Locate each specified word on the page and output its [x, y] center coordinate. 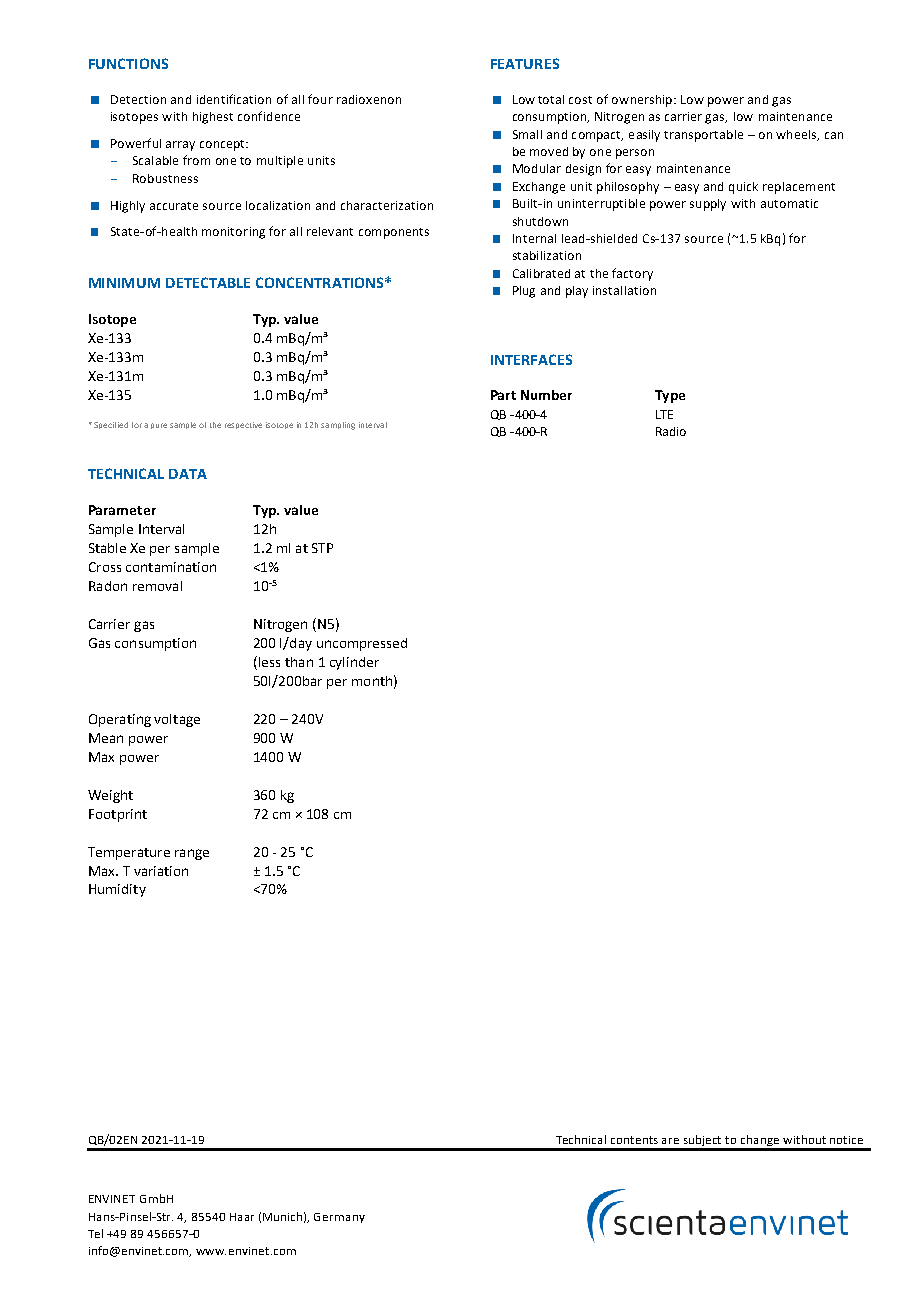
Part [503, 395]
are [670, 1141]
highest [213, 118]
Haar [242, 1217]
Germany [339, 1218]
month [372, 681]
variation [161, 871]
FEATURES [525, 63]
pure [159, 426]
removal [157, 586]
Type [670, 396]
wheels [797, 135]
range [192, 854]
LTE [664, 414]
